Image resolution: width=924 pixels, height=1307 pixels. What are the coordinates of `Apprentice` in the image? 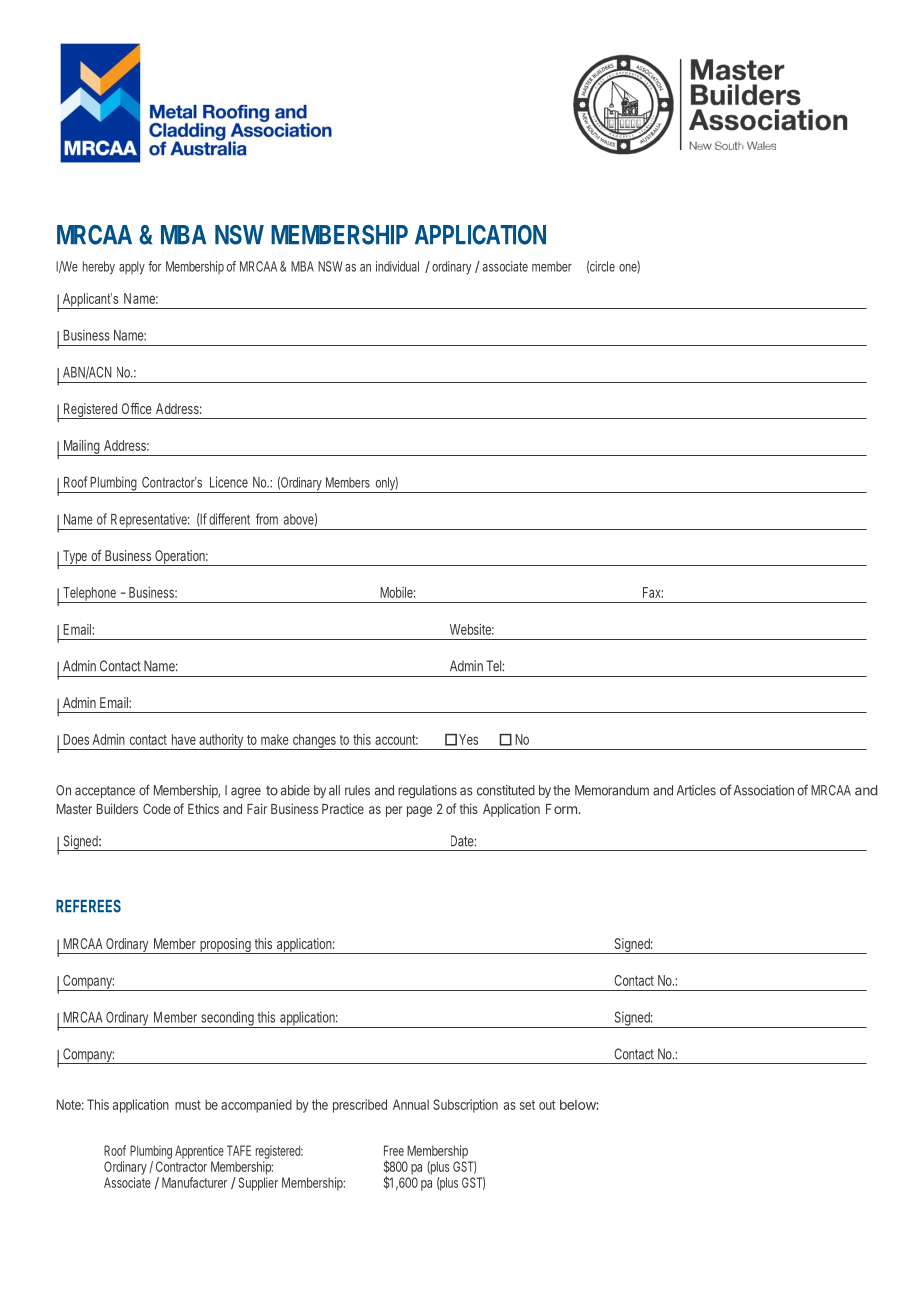 It's located at (199, 1152).
